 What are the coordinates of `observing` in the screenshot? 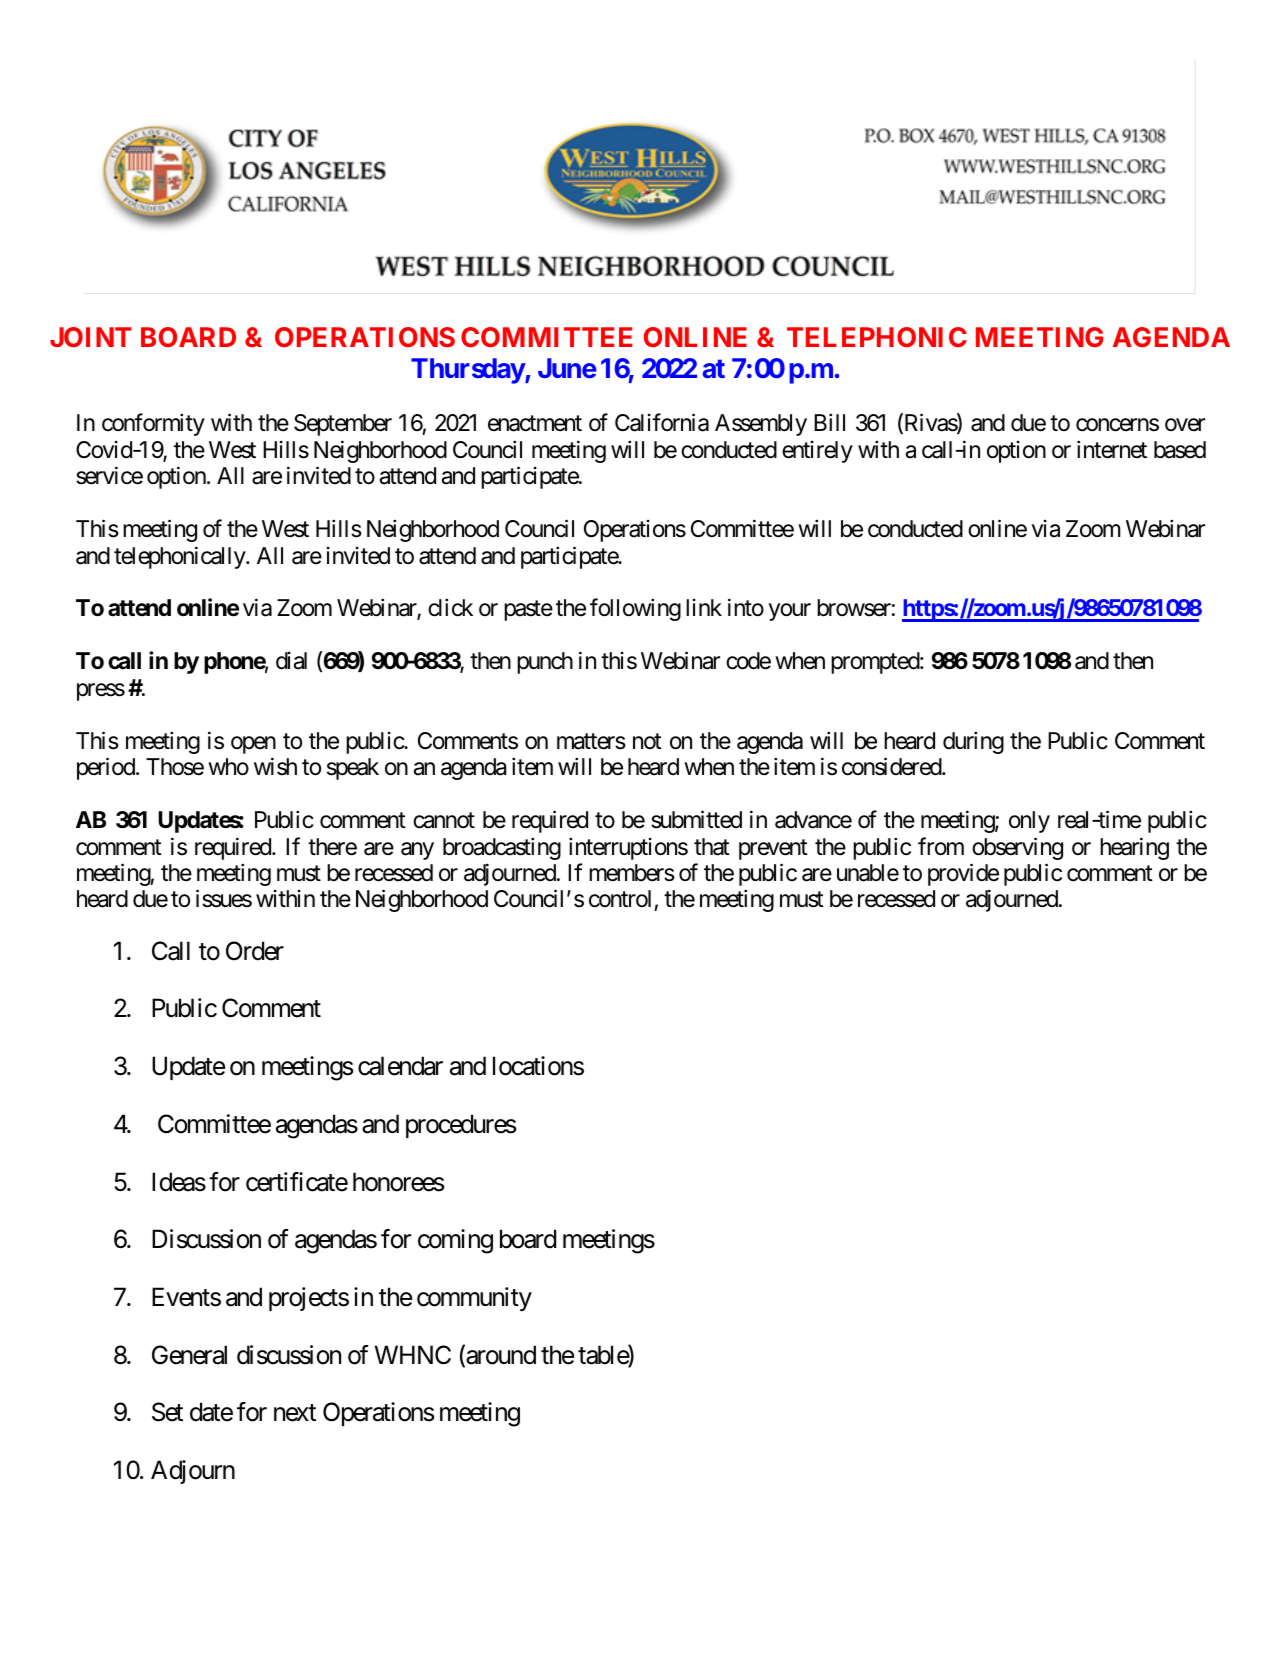 It's located at (1017, 848).
